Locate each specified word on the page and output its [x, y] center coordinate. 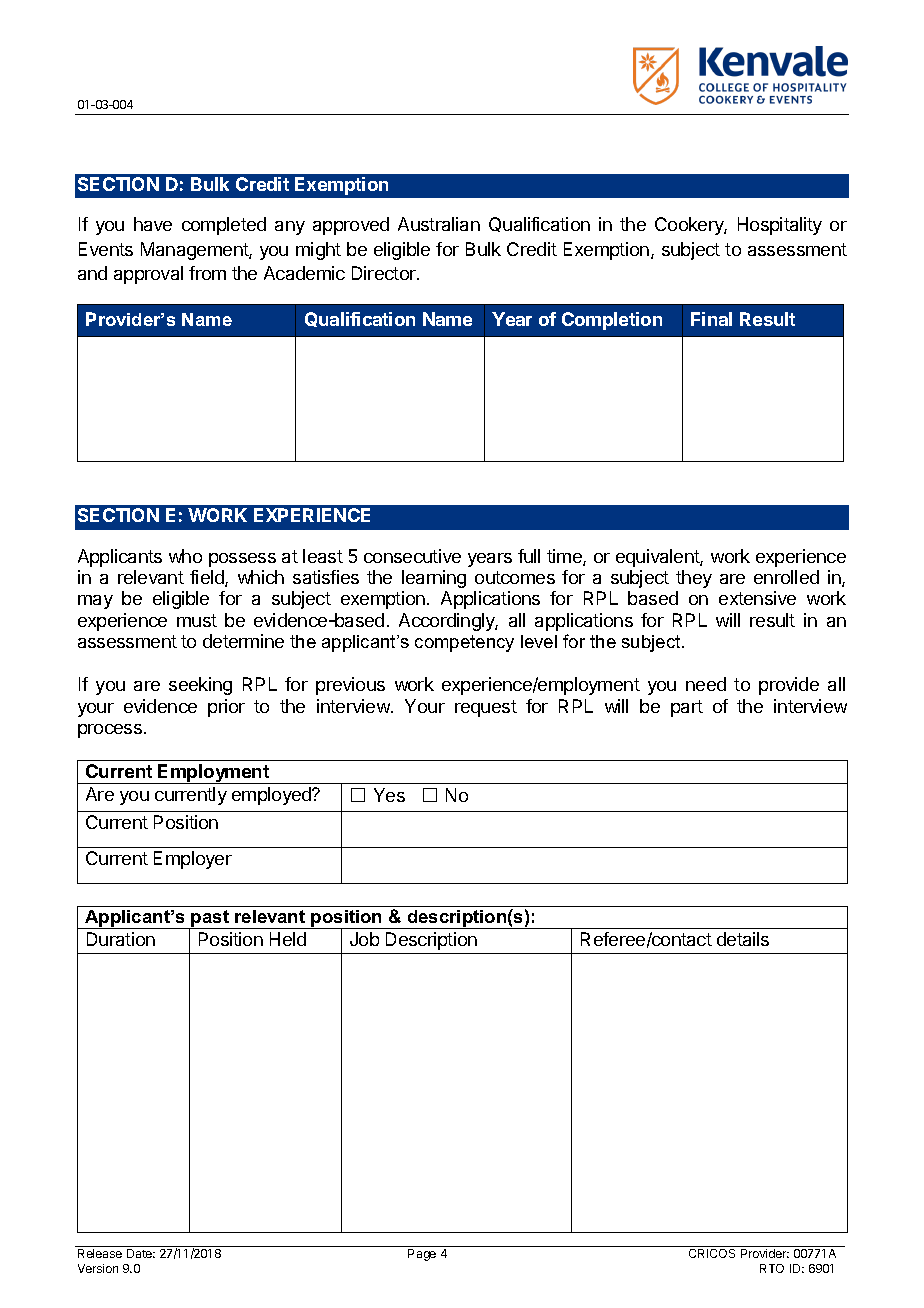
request [486, 708]
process [110, 731]
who [185, 556]
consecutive [412, 556]
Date [141, 1253]
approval [148, 275]
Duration [121, 939]
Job [364, 939]
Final [711, 319]
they [694, 579]
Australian [439, 224]
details [743, 939]
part [687, 708]
